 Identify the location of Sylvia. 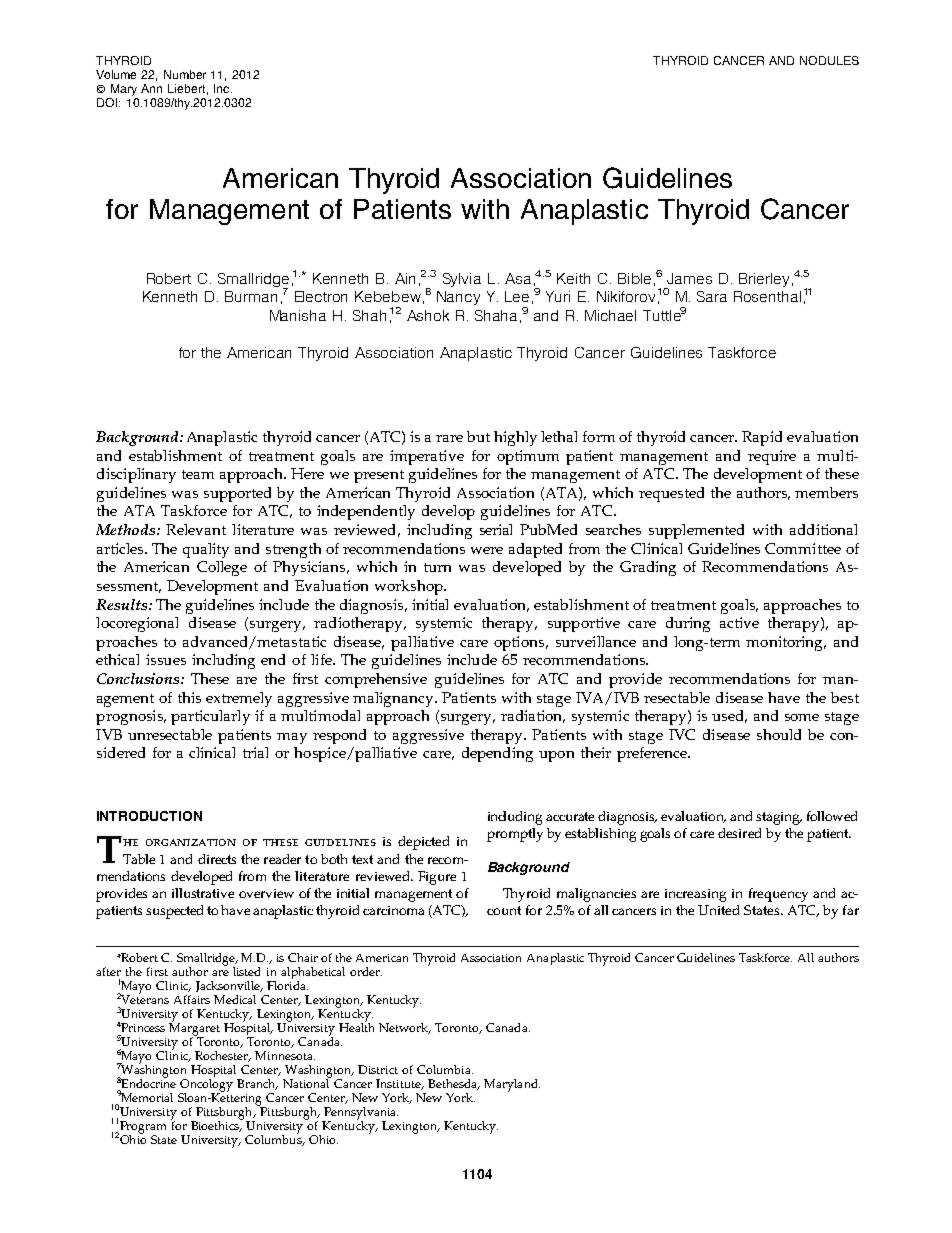
(462, 280).
